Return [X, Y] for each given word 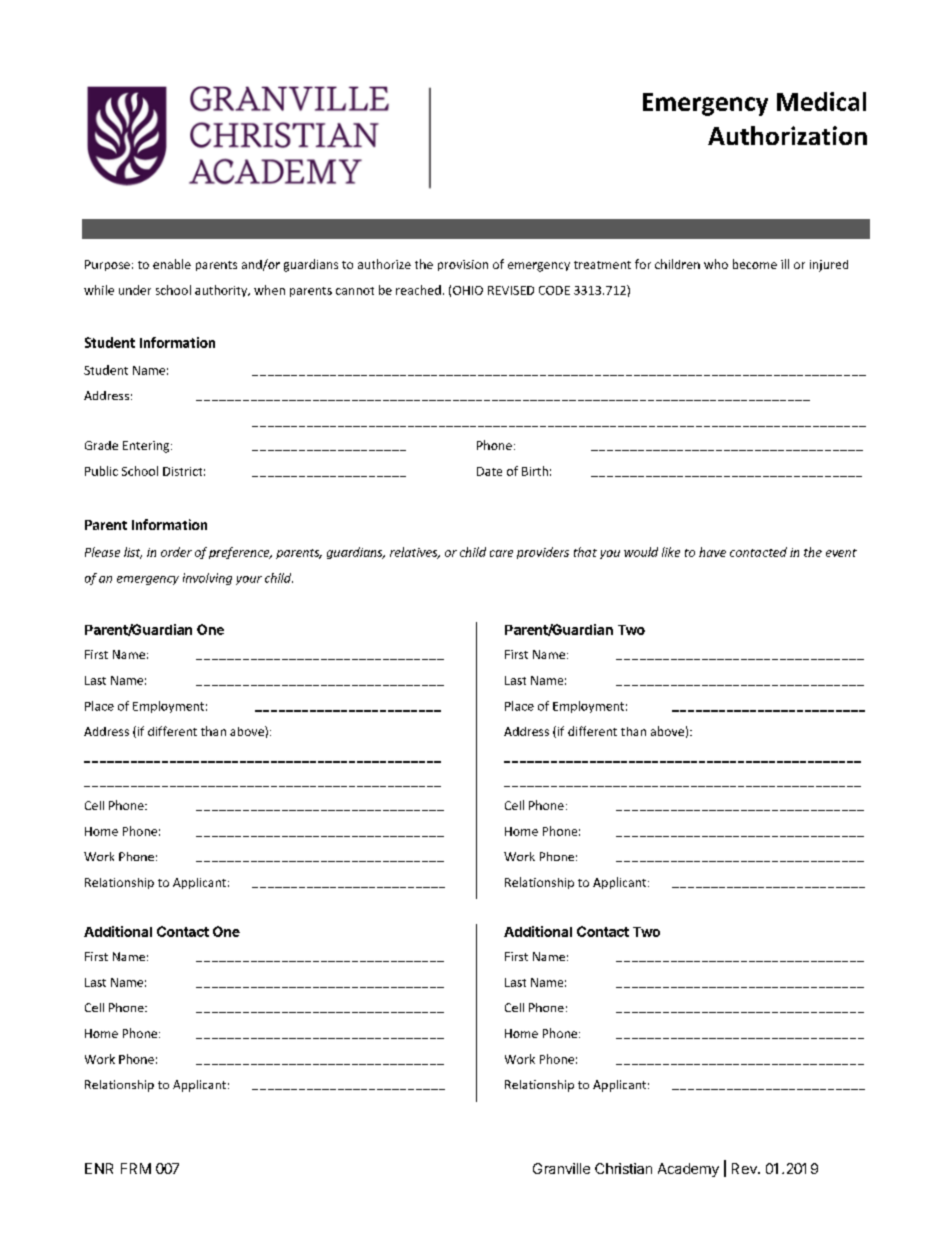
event [841, 553]
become [755, 264]
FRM [136, 1168]
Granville [561, 1168]
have [712, 552]
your [249, 580]
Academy [688, 1170]
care [501, 553]
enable [172, 264]
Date [489, 471]
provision [463, 265]
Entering [147, 447]
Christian [623, 1168]
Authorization [787, 135]
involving [207, 579]
